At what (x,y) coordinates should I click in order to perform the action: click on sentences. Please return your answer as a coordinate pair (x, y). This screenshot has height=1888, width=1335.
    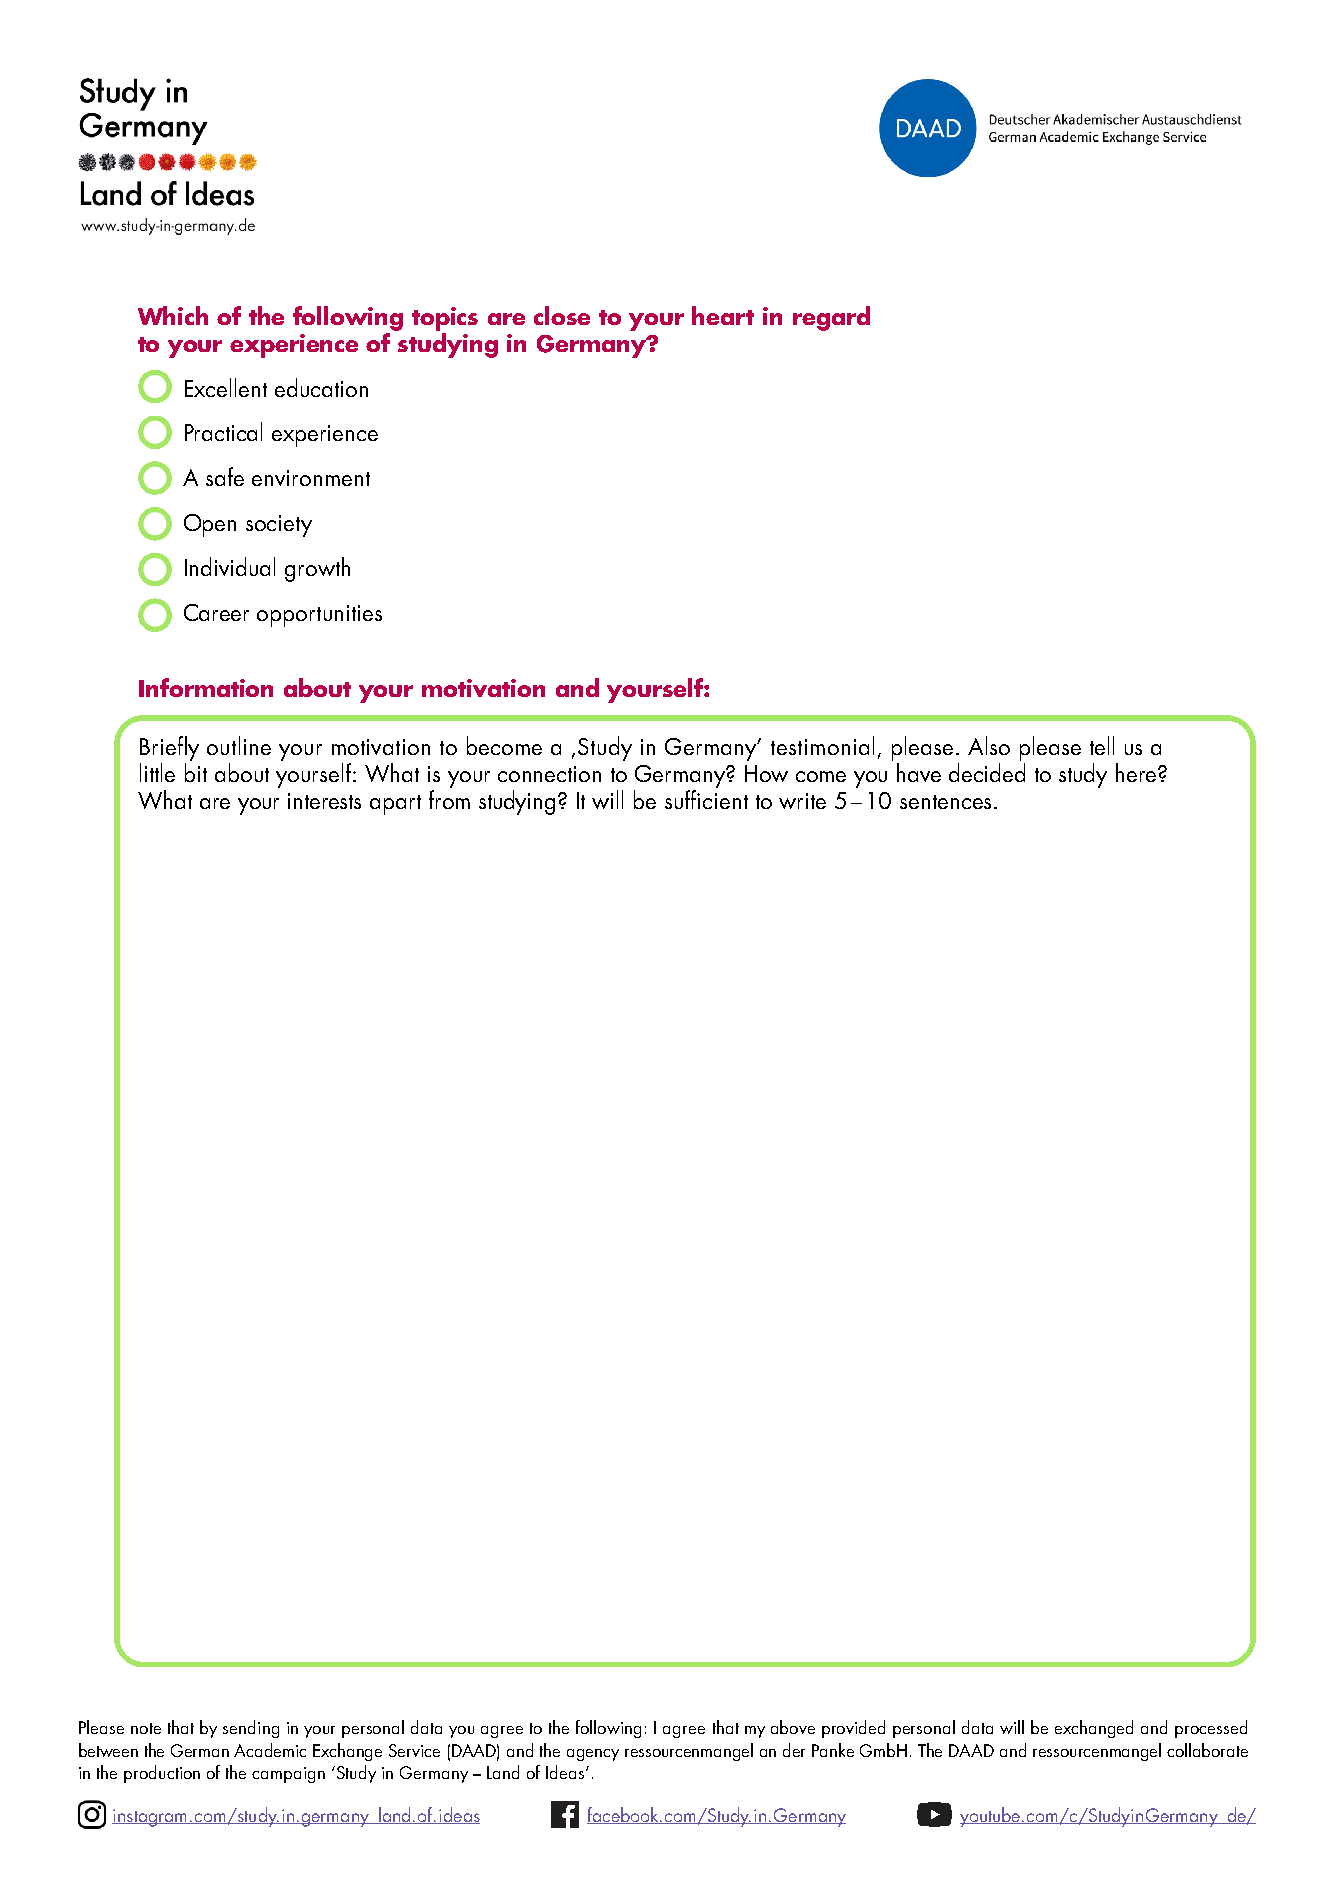
    Looking at the image, I should click on (945, 802).
